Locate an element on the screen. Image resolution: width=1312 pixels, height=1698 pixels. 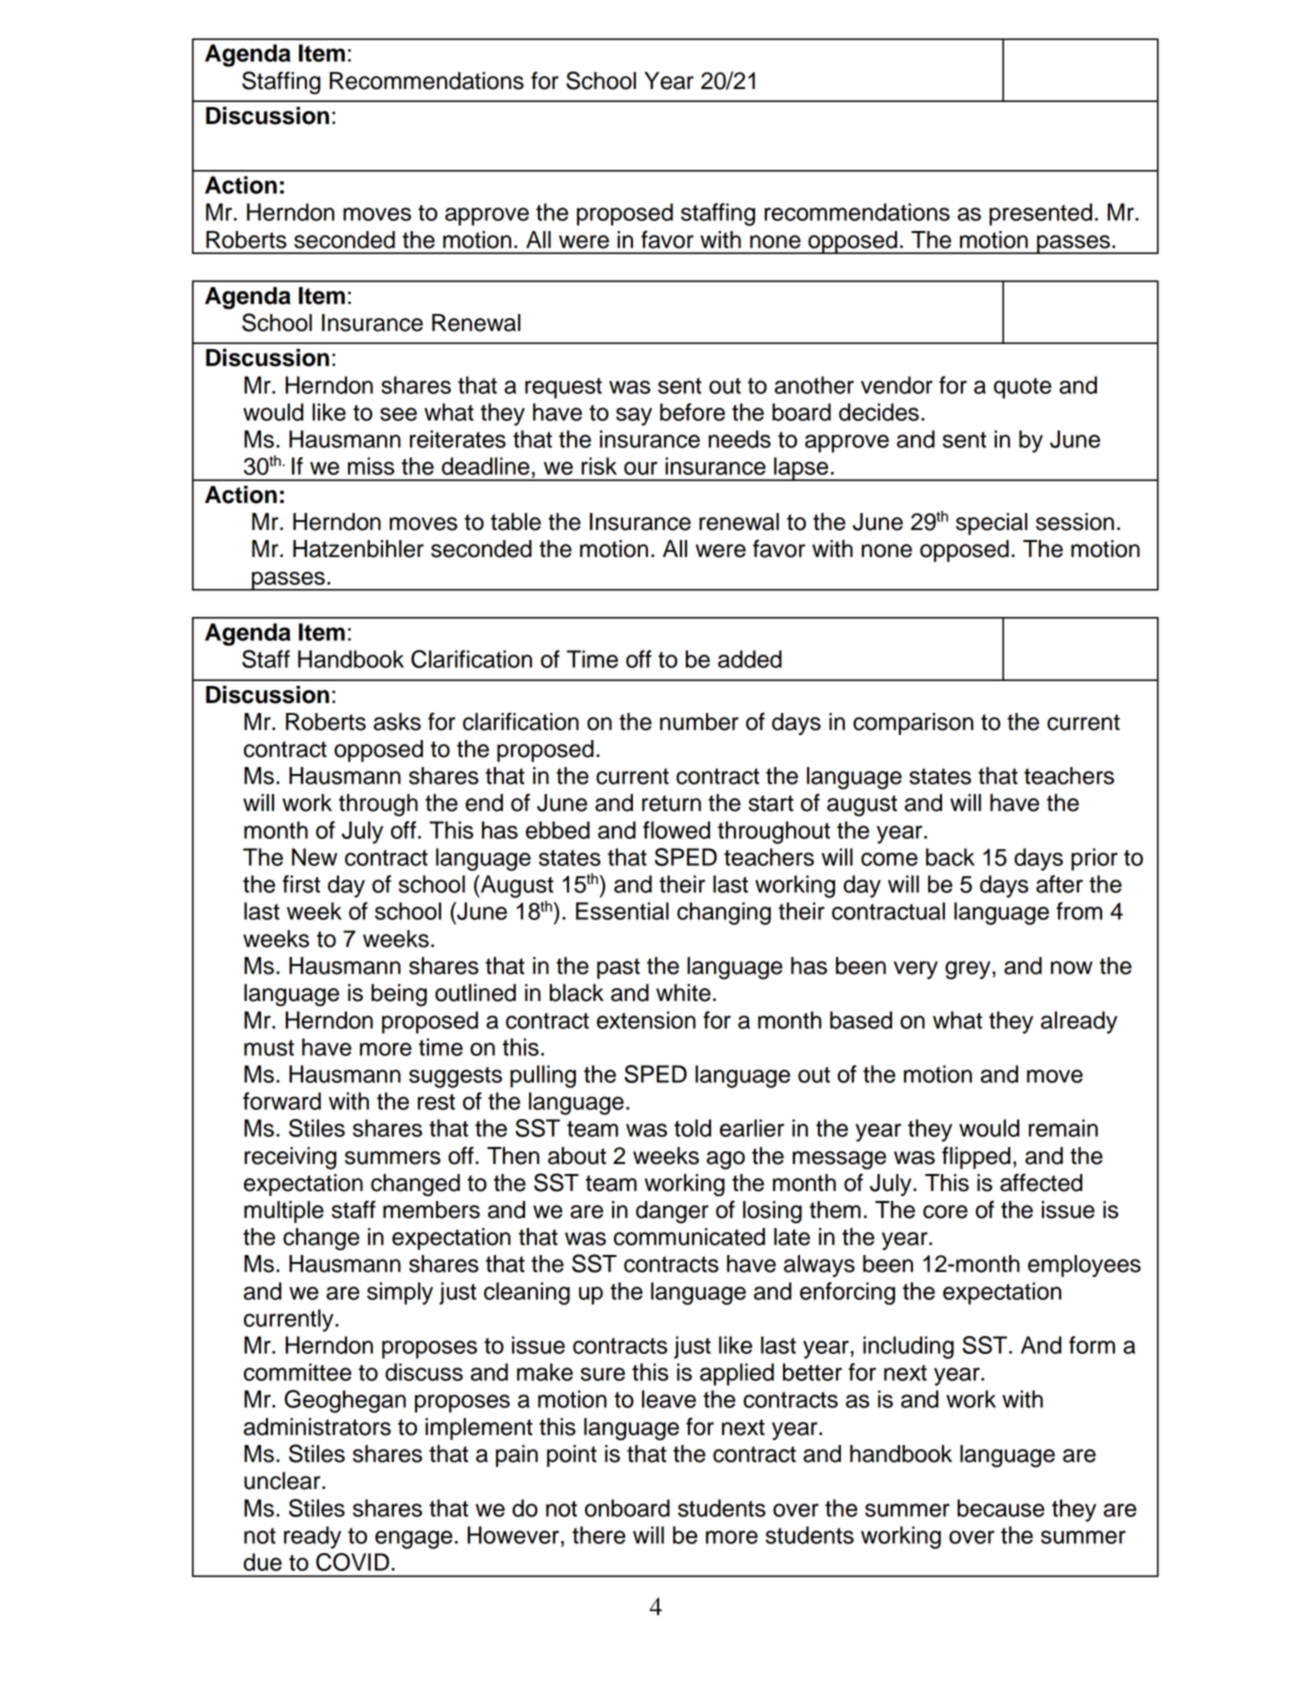
COVID is located at coordinates (352, 1562).
